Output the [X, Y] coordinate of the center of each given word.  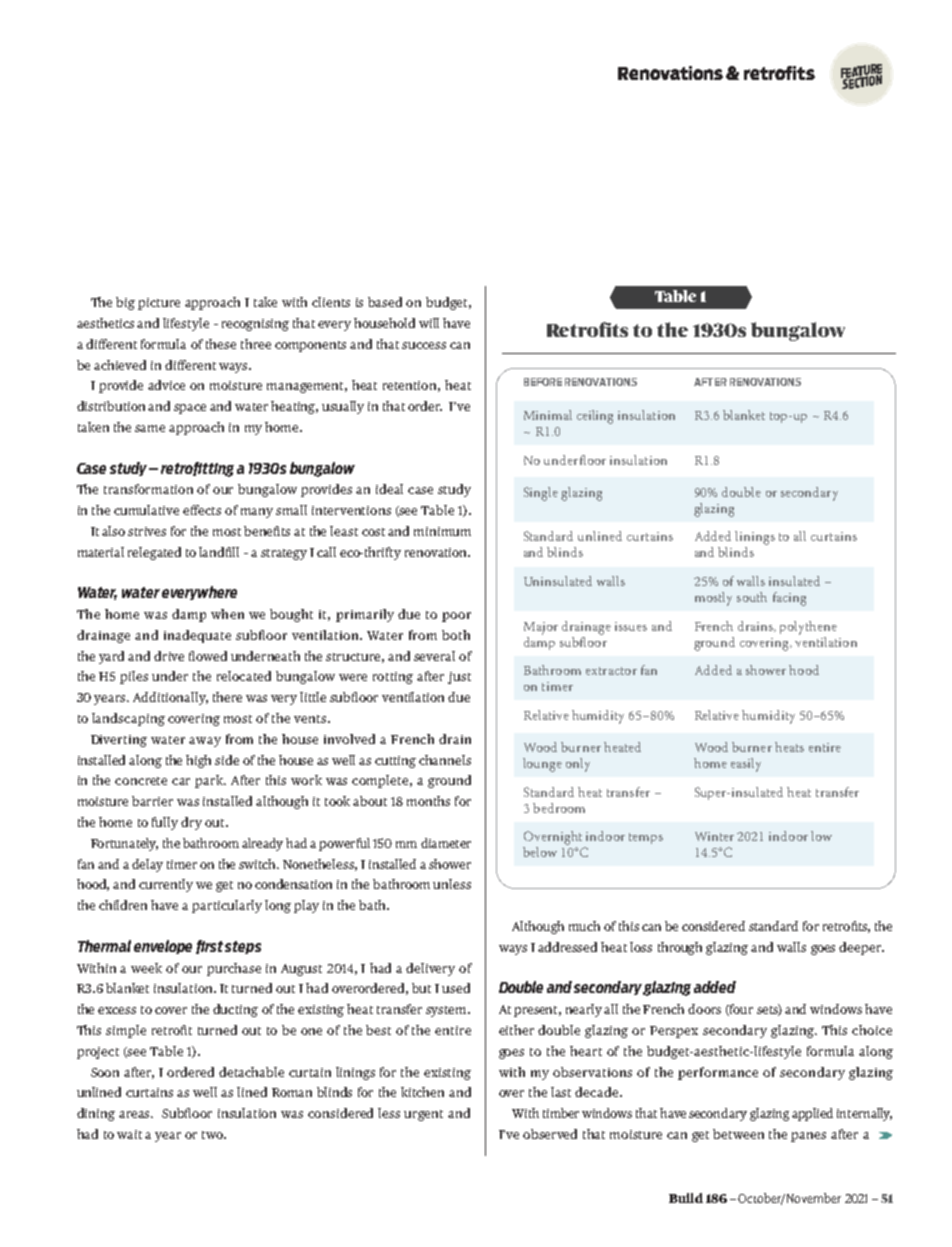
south [752, 597]
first [209, 947]
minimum [442, 531]
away [205, 742]
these [221, 344]
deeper [861, 948]
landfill [219, 552]
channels [445, 760]
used [456, 988]
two [214, 1135]
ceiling [595, 417]
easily [746, 765]
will [429, 323]
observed [550, 1134]
